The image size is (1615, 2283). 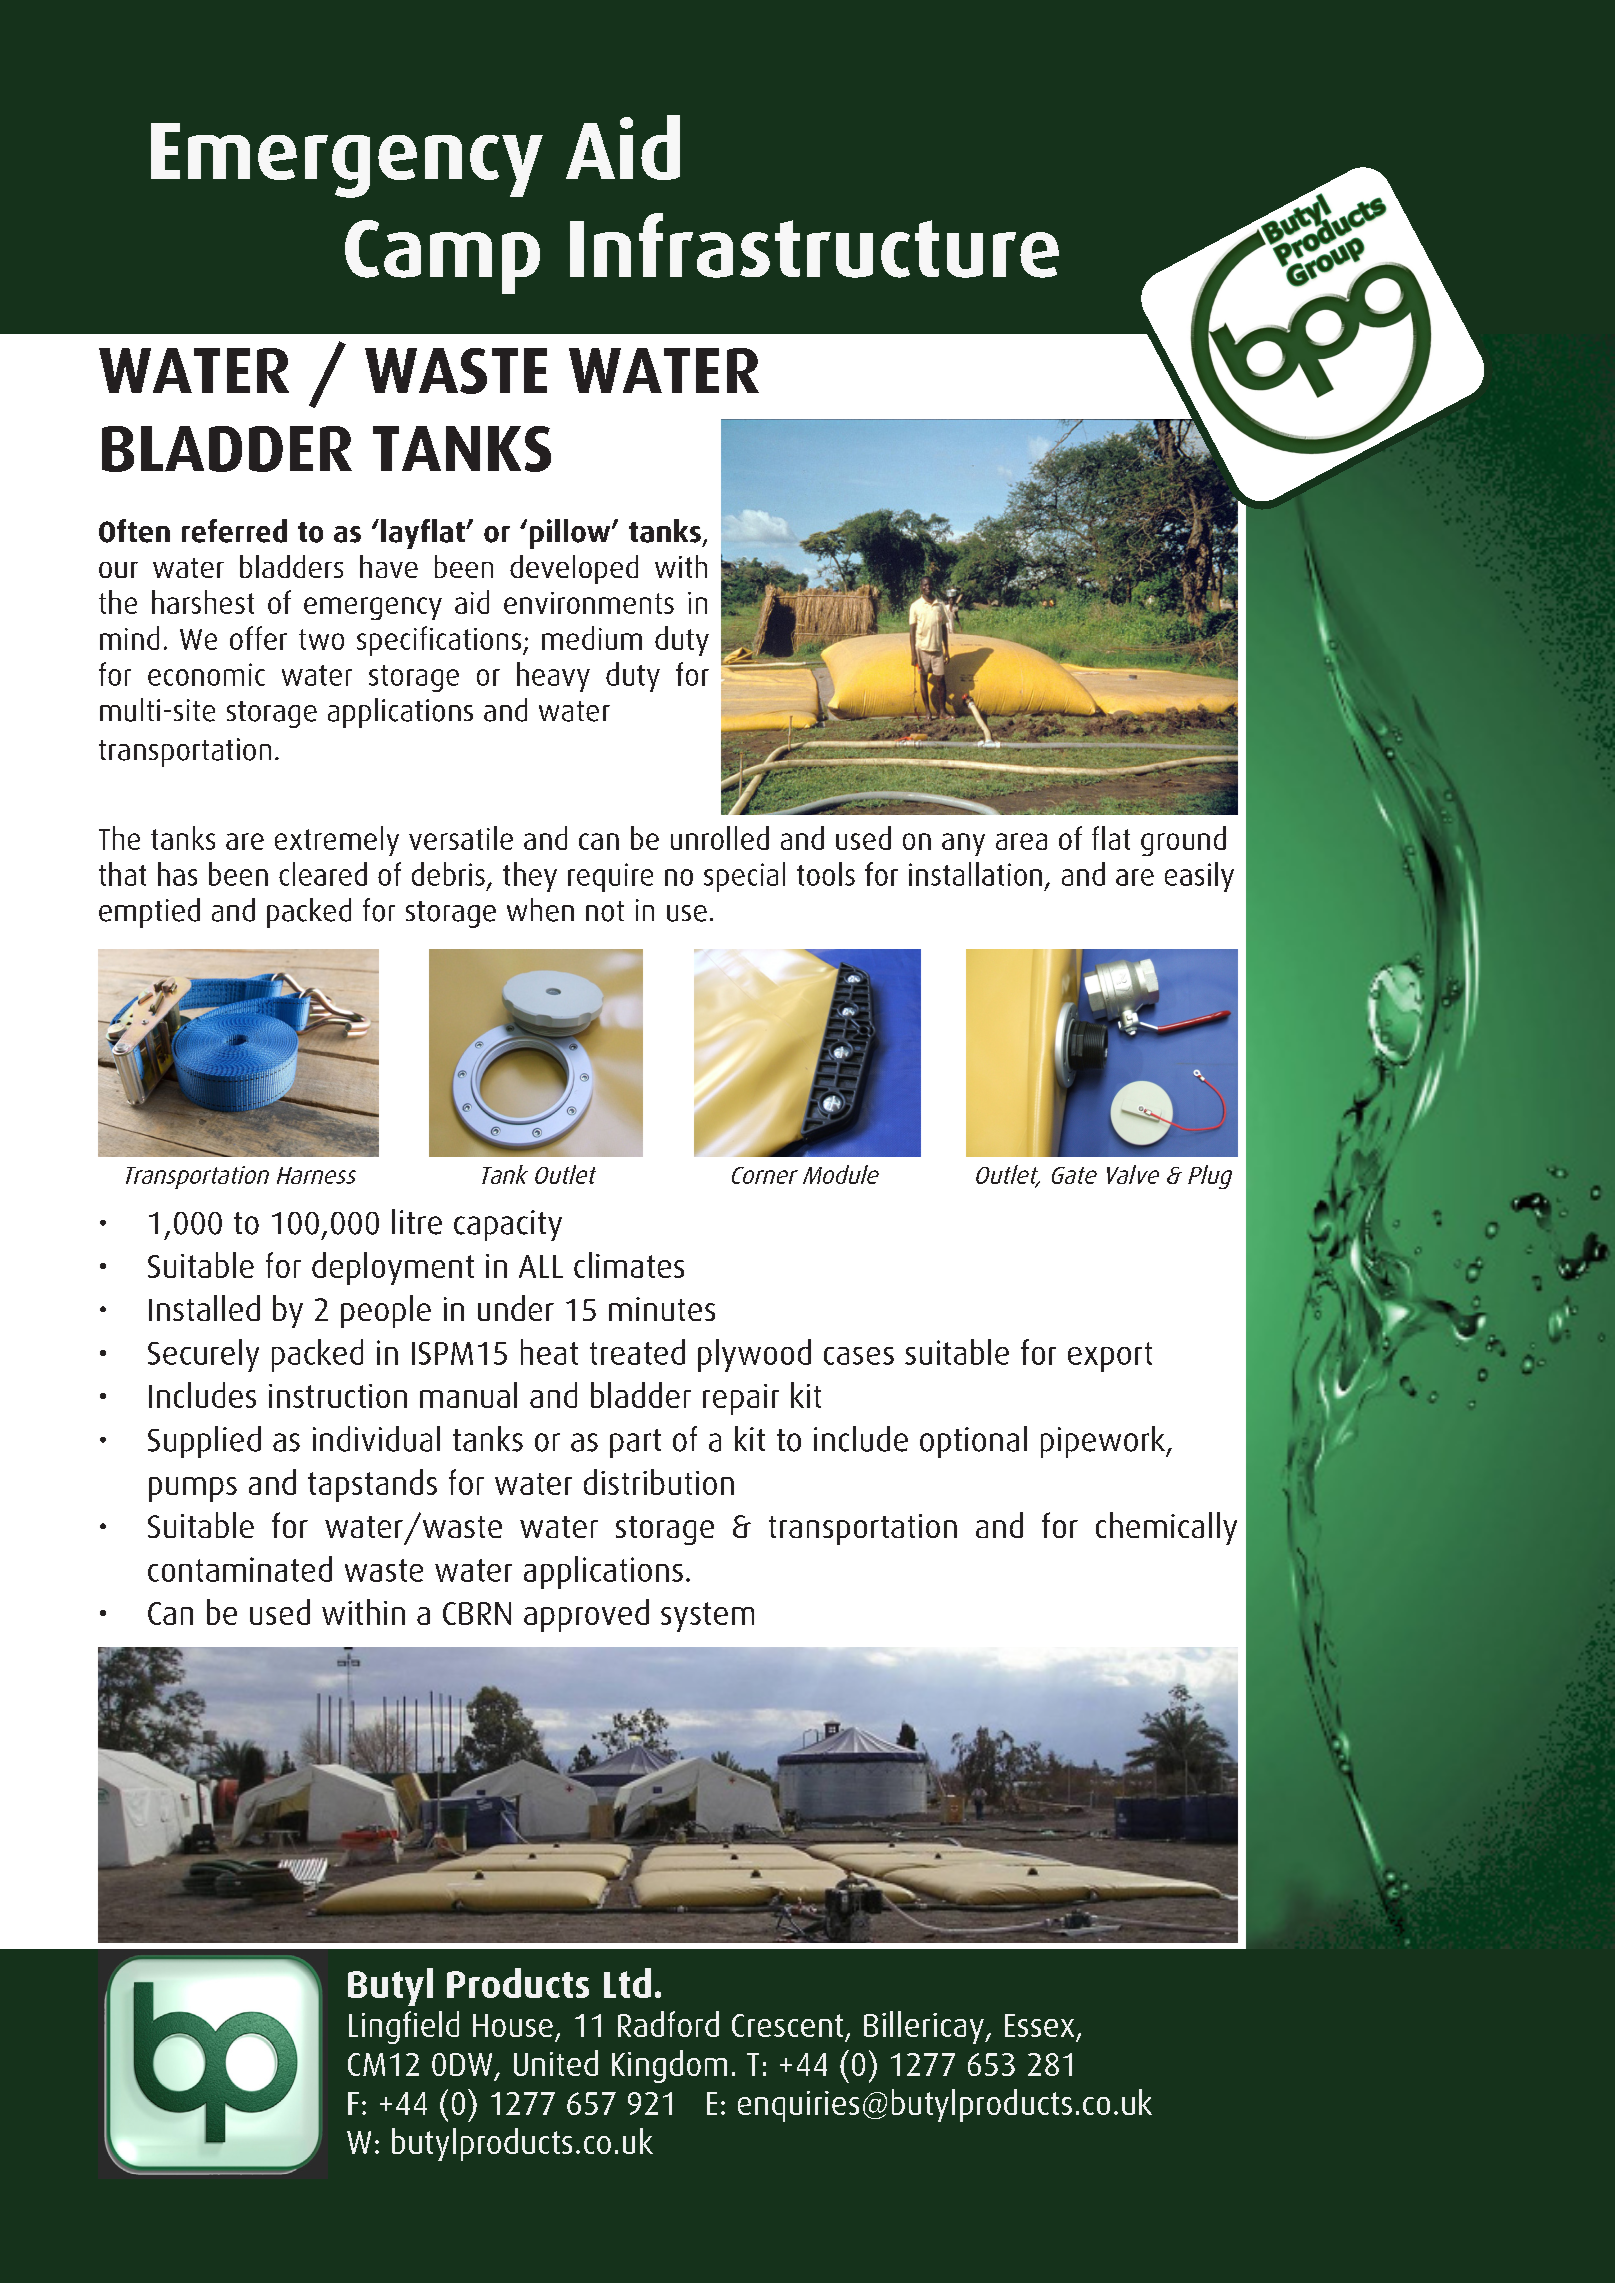 What do you see at coordinates (814, 245) in the document?
I see `Infrastructure` at bounding box center [814, 245].
